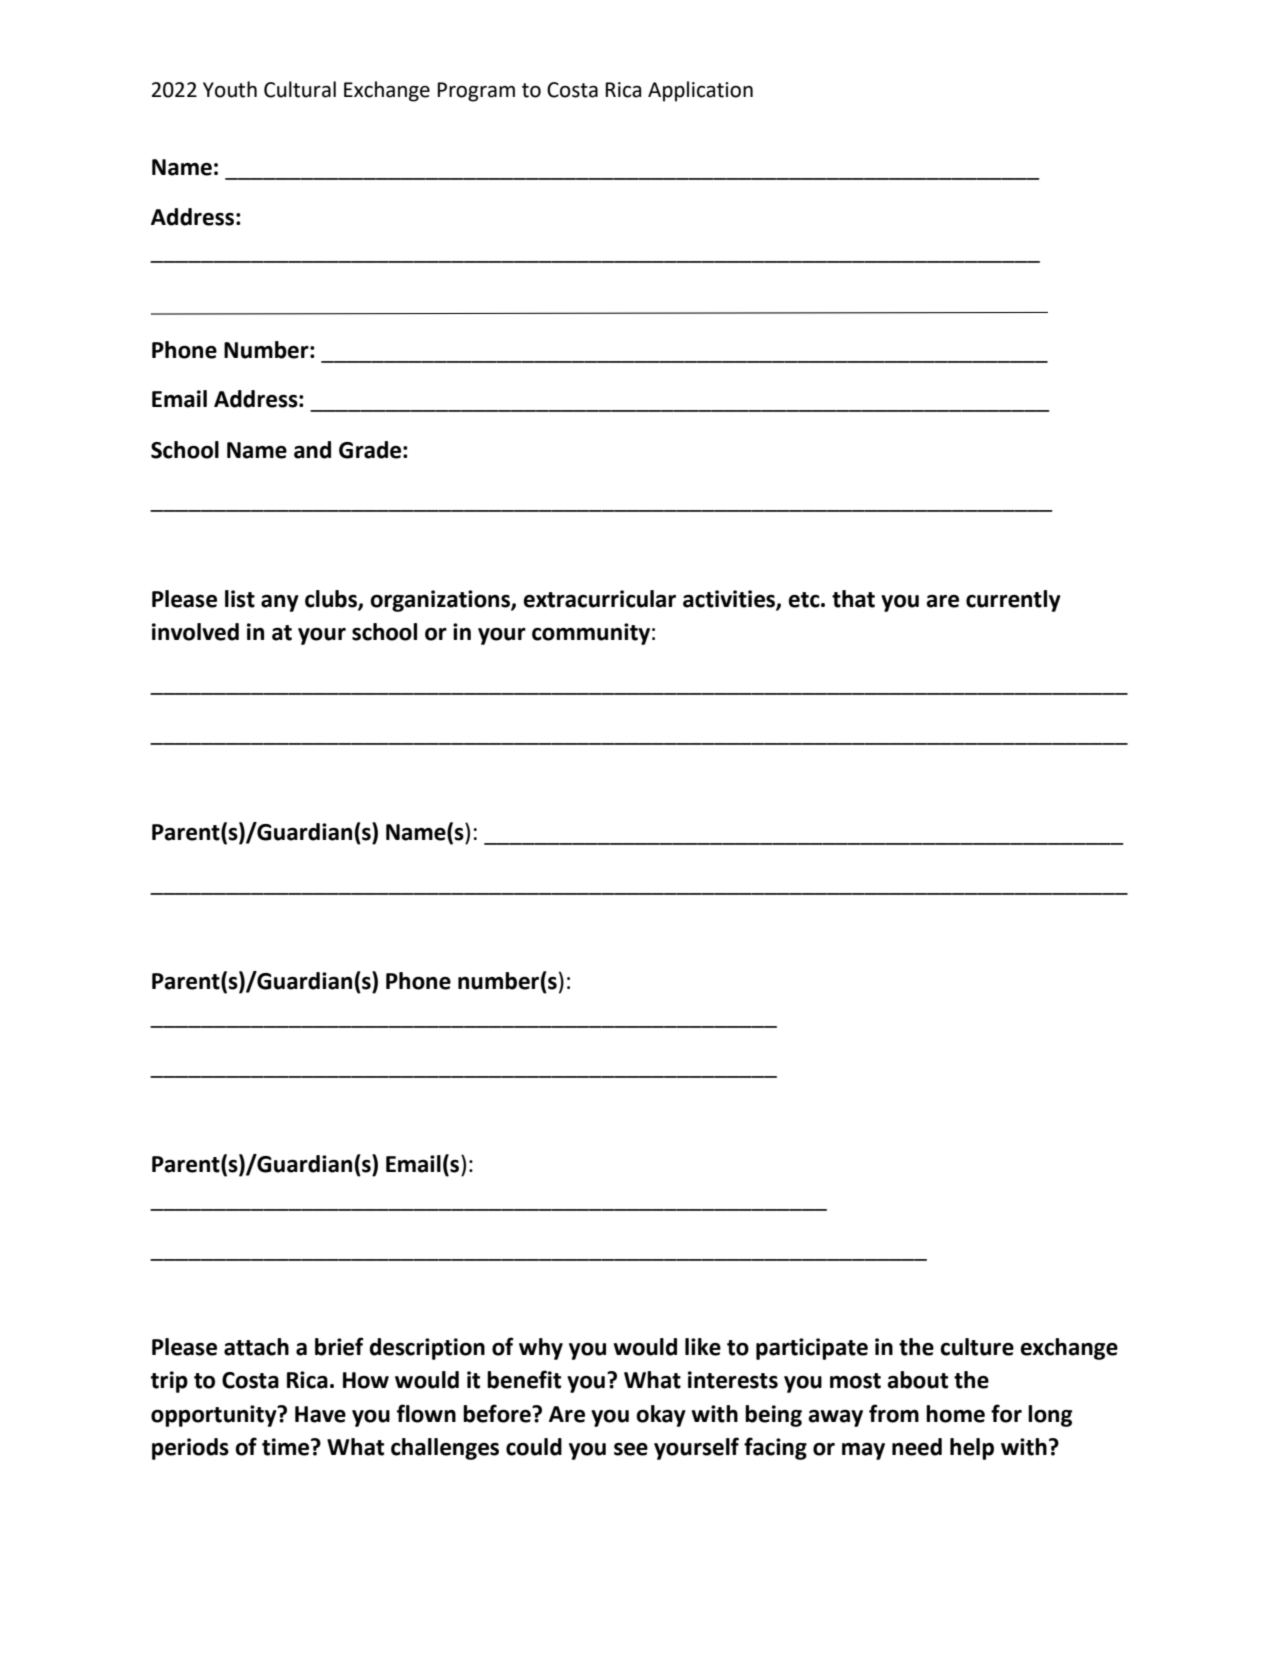 The width and height of the screenshot is (1282, 1660). I want to click on why, so click(541, 1349).
